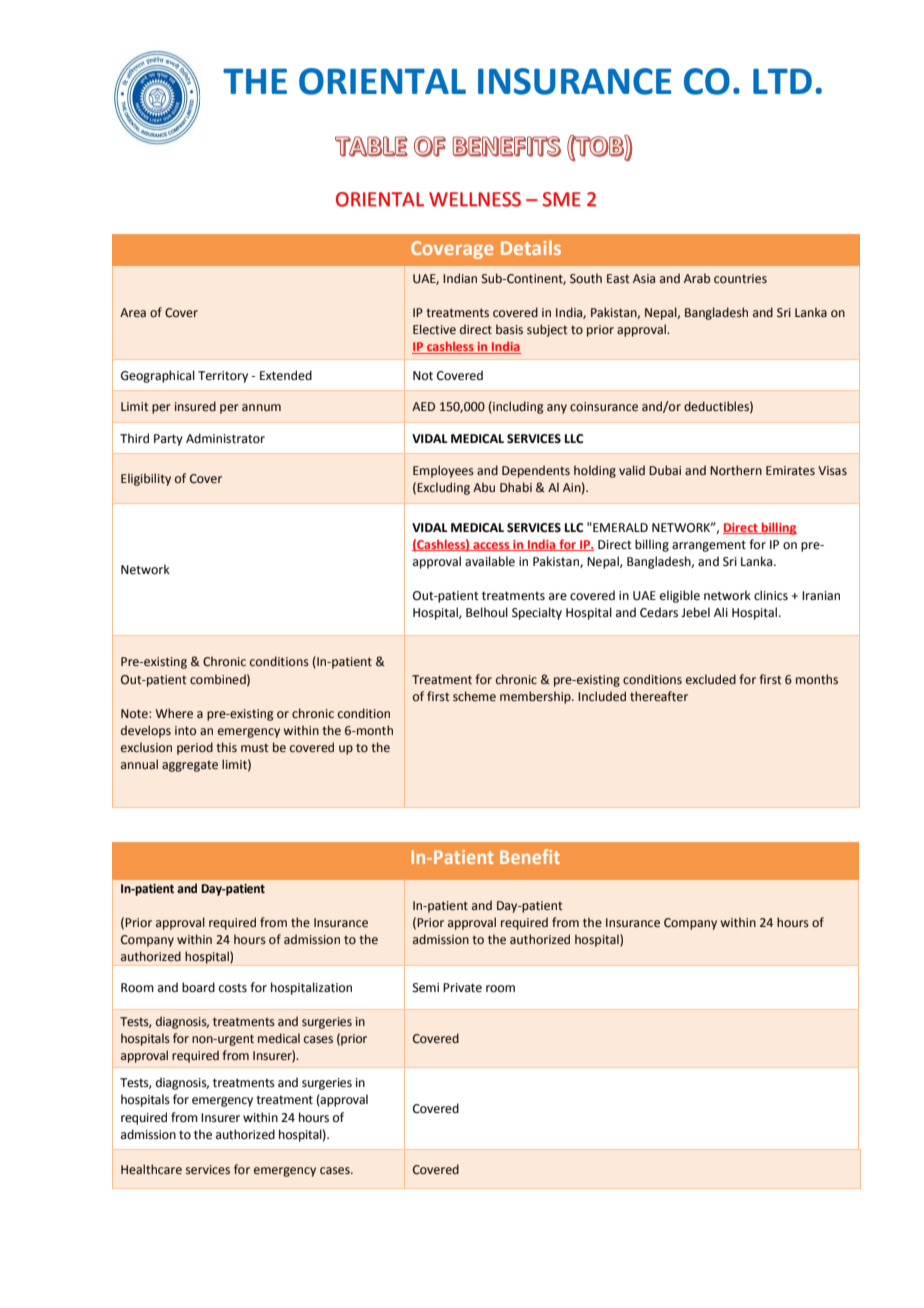 Image resolution: width=924 pixels, height=1308 pixels. Describe the element at coordinates (475, 199) in the image. I see `WELLNESS` at that location.
